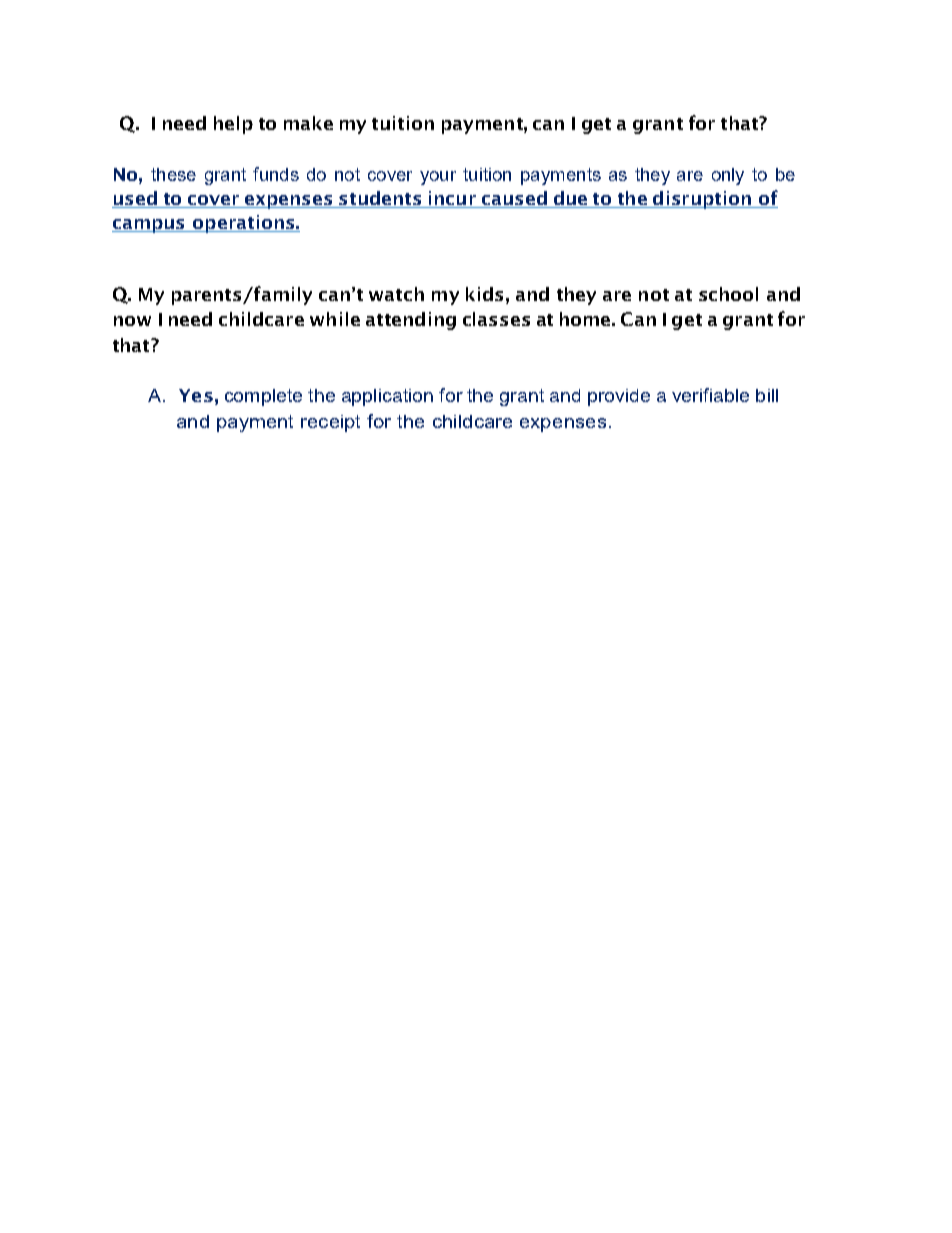 This screenshot has width=952, height=1233. What do you see at coordinates (728, 294) in the screenshot?
I see `school` at bounding box center [728, 294].
